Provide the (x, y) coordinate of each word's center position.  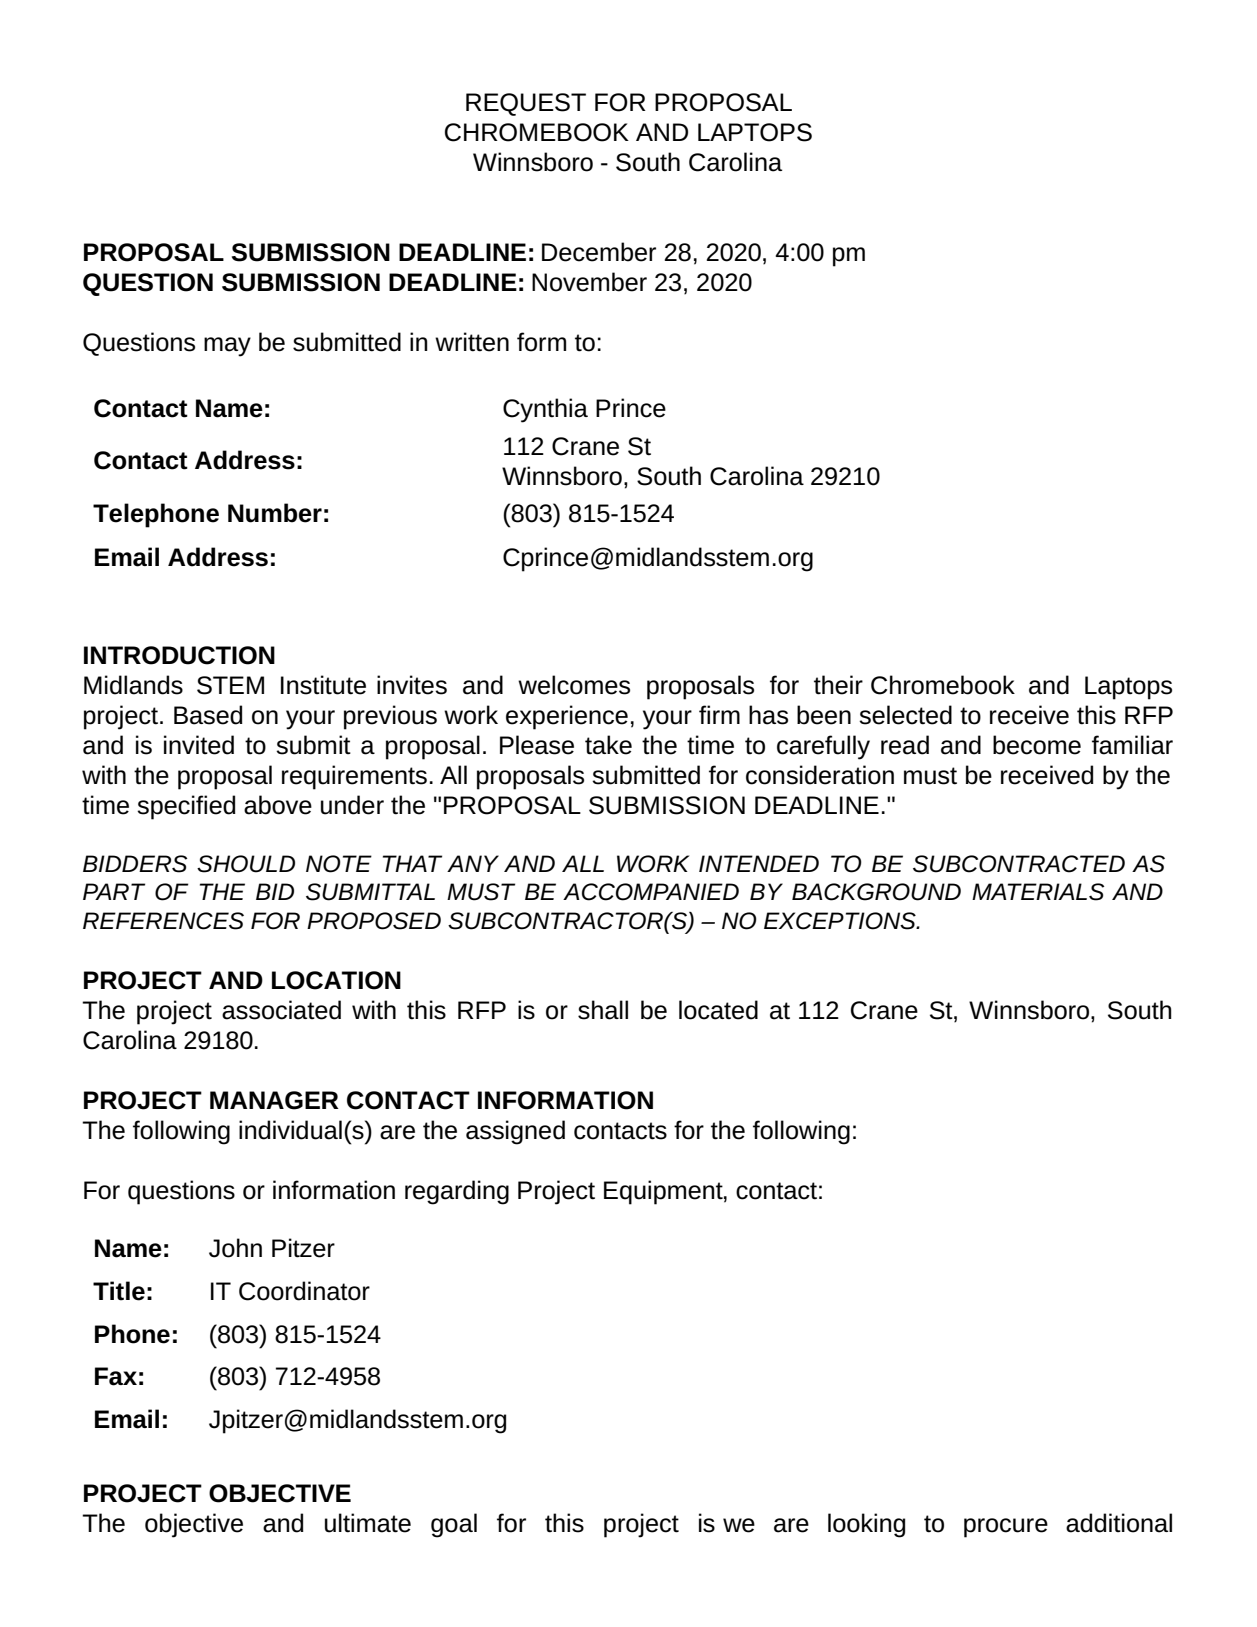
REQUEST (526, 104)
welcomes (574, 685)
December (599, 252)
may (227, 347)
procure (1006, 1528)
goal (454, 1525)
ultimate (368, 1523)
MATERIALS (1038, 892)
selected (905, 715)
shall (603, 1010)
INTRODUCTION (179, 655)
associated (281, 1010)
